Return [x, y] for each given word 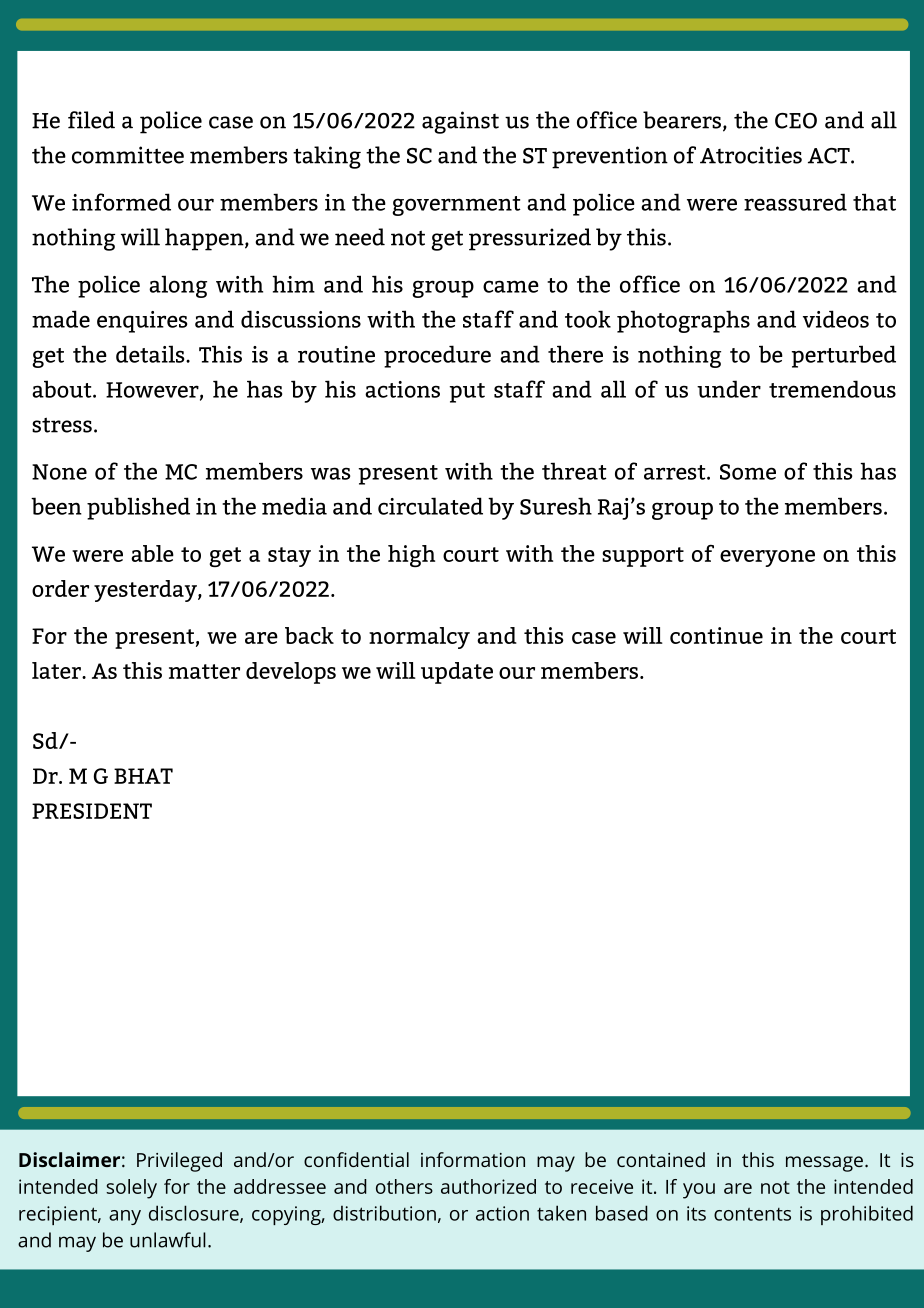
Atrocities [751, 155]
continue [716, 635]
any [125, 1217]
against [460, 122]
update [457, 673]
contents [752, 1214]
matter [204, 671]
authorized [488, 1186]
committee [128, 155]
